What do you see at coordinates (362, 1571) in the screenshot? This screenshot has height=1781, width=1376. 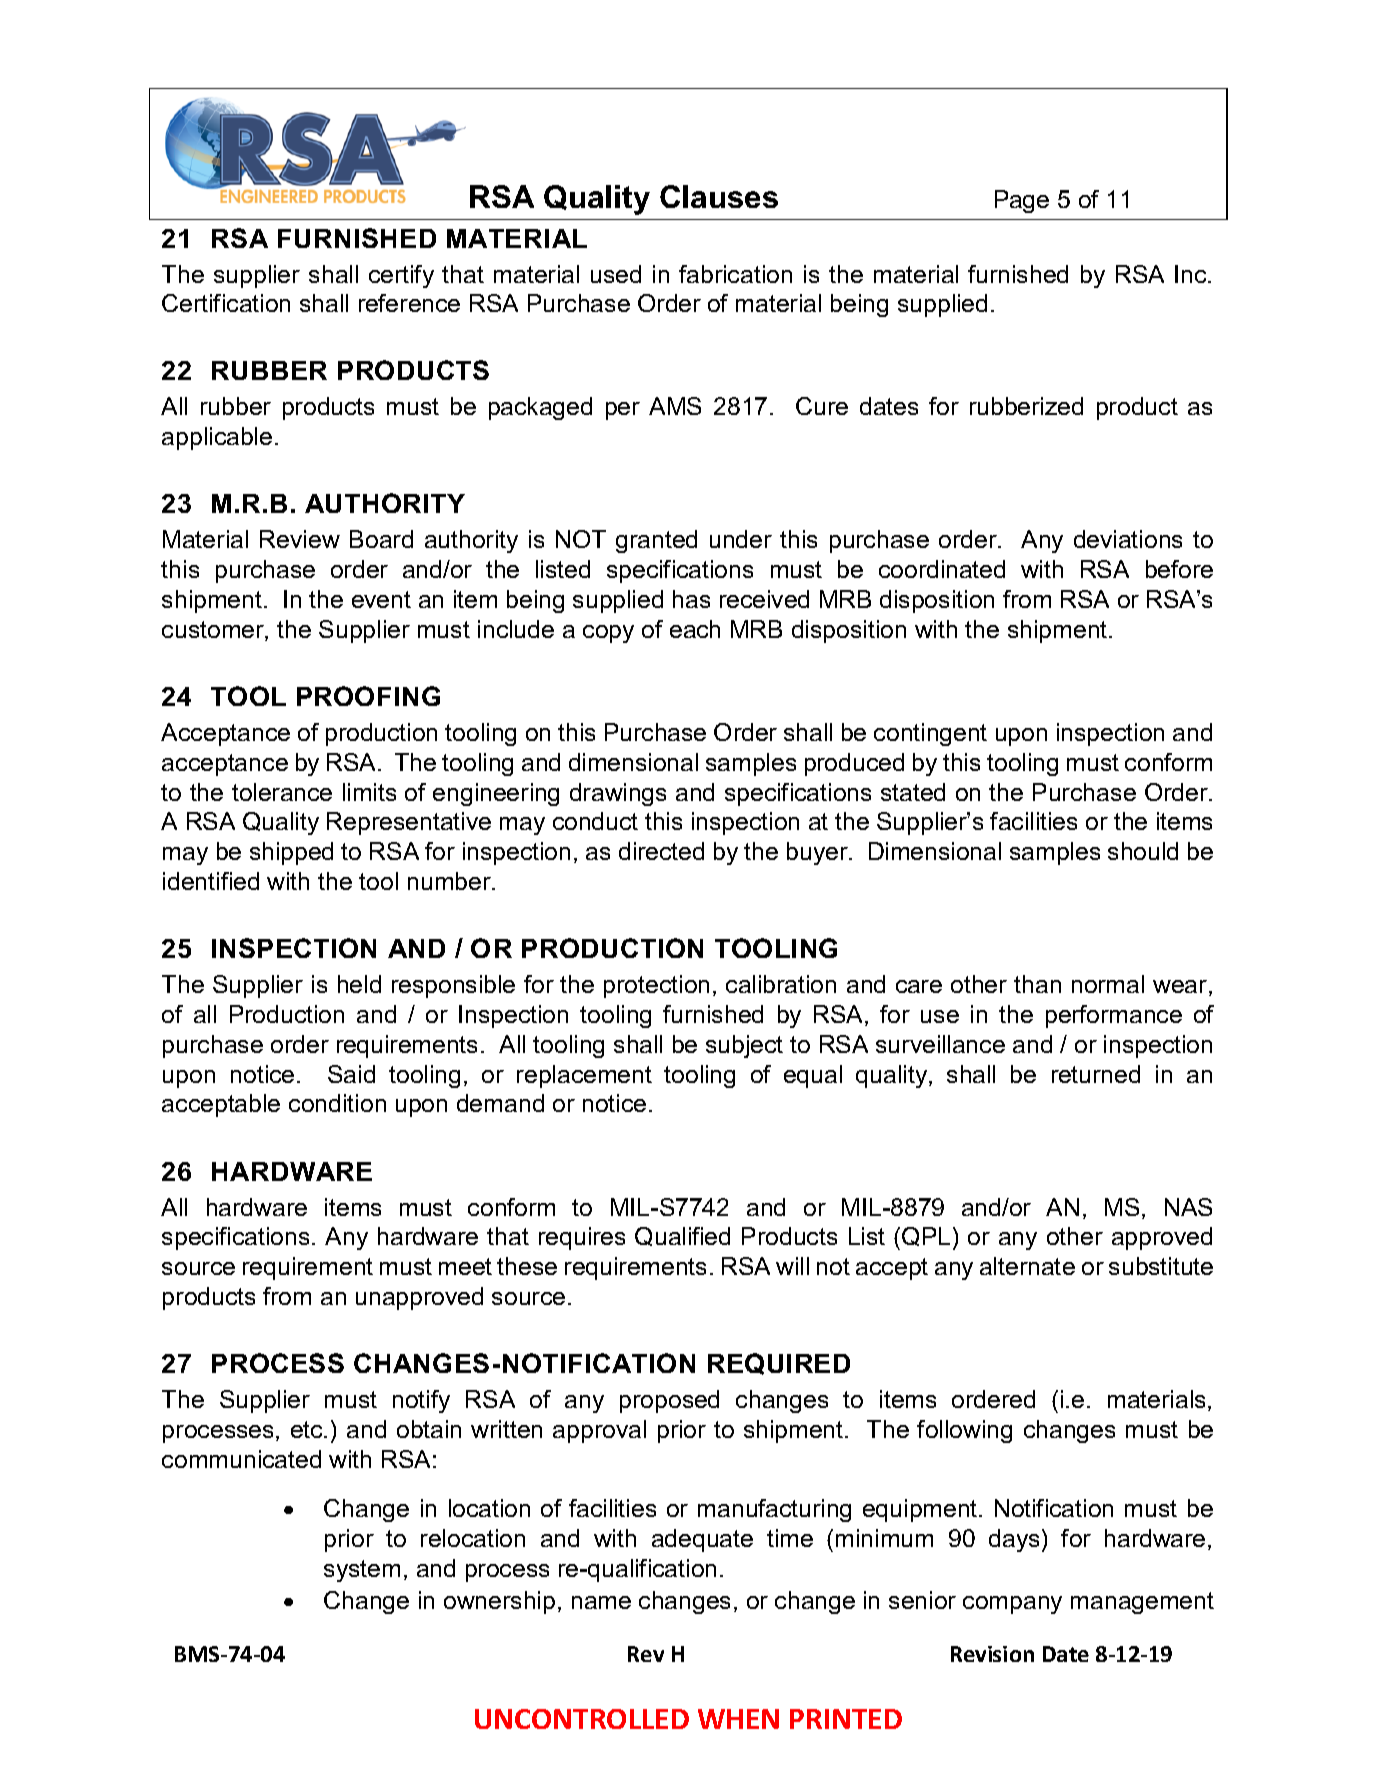 I see `system` at bounding box center [362, 1571].
